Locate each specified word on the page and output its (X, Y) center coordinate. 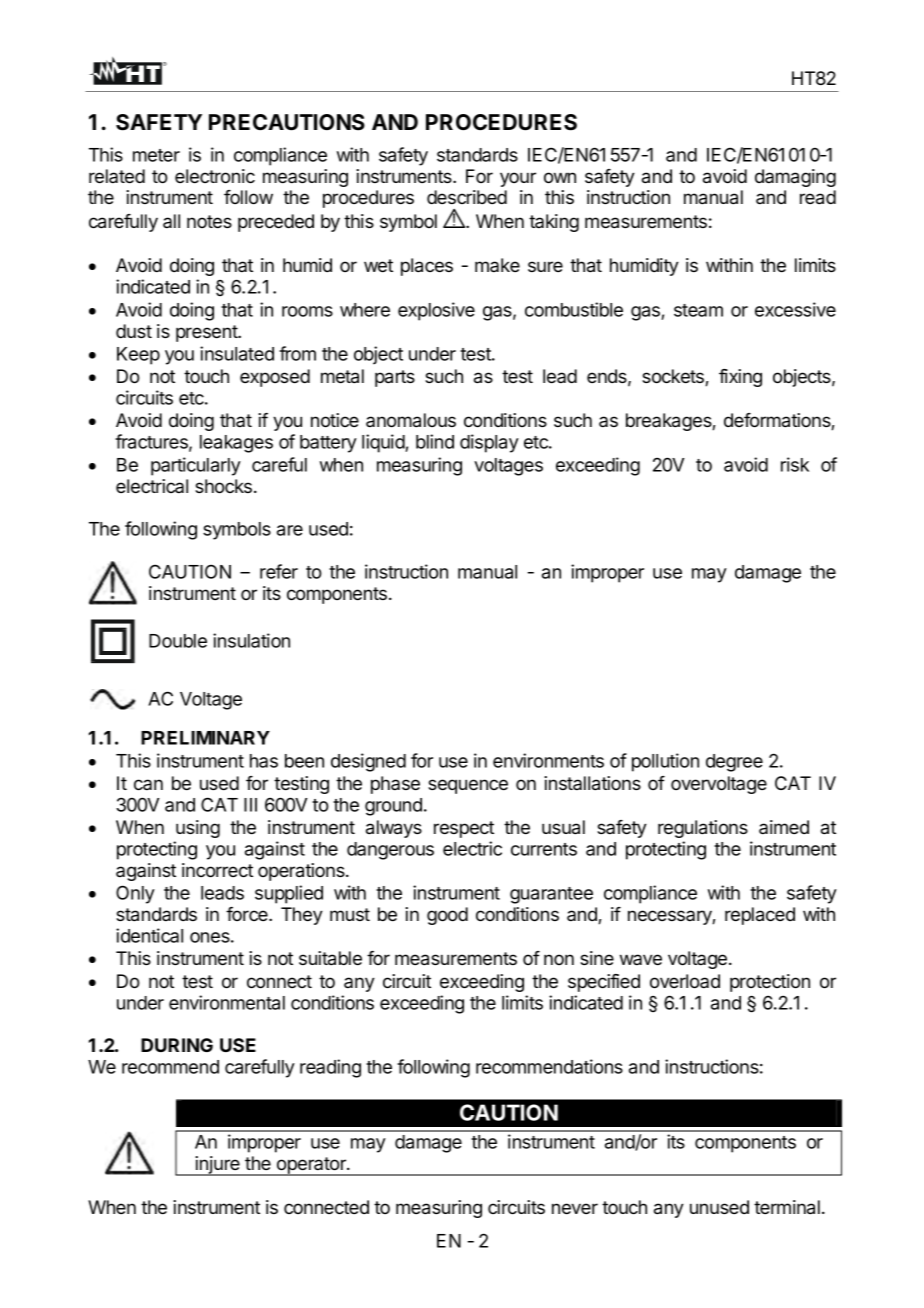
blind (435, 441)
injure (217, 1166)
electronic (215, 176)
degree (734, 763)
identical (149, 935)
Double (178, 641)
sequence (468, 786)
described (467, 197)
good (447, 916)
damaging (795, 178)
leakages (236, 444)
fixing (740, 378)
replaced (760, 916)
